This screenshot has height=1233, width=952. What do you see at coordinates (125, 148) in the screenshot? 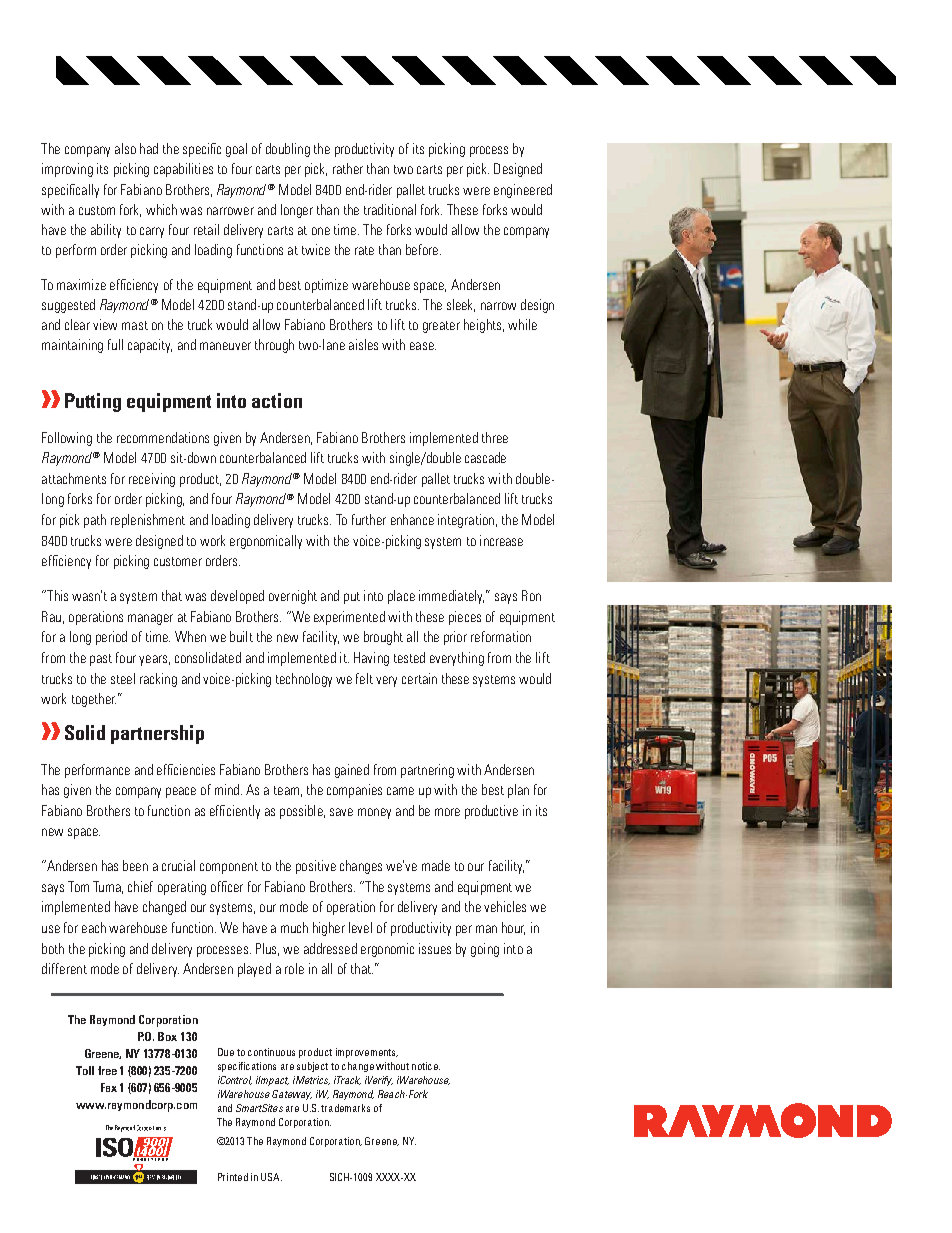
I see `also` at bounding box center [125, 148].
